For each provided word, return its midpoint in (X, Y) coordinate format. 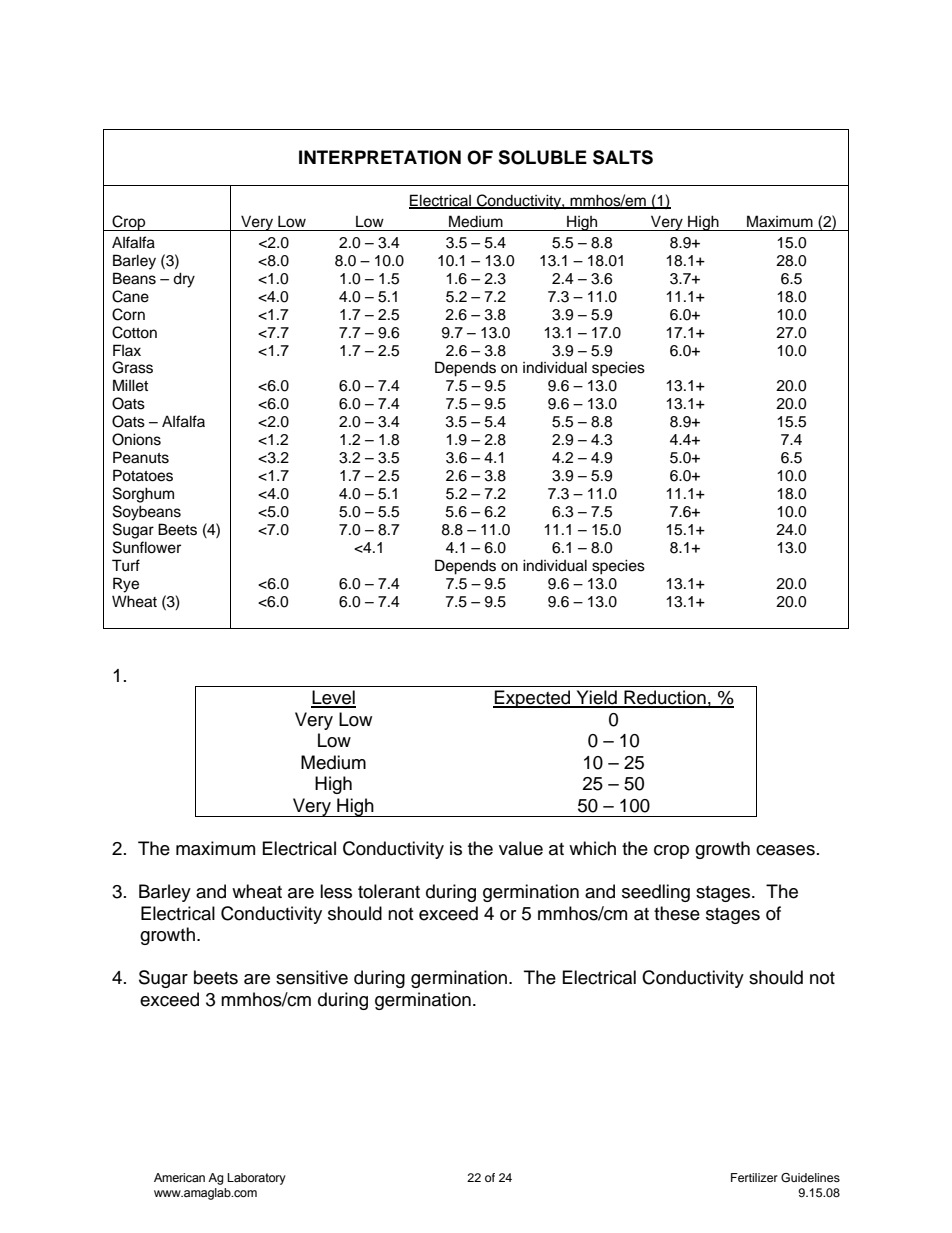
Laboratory (256, 1179)
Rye (126, 585)
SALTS (623, 157)
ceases (785, 850)
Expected (533, 699)
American (179, 1177)
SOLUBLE (542, 157)
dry (184, 280)
